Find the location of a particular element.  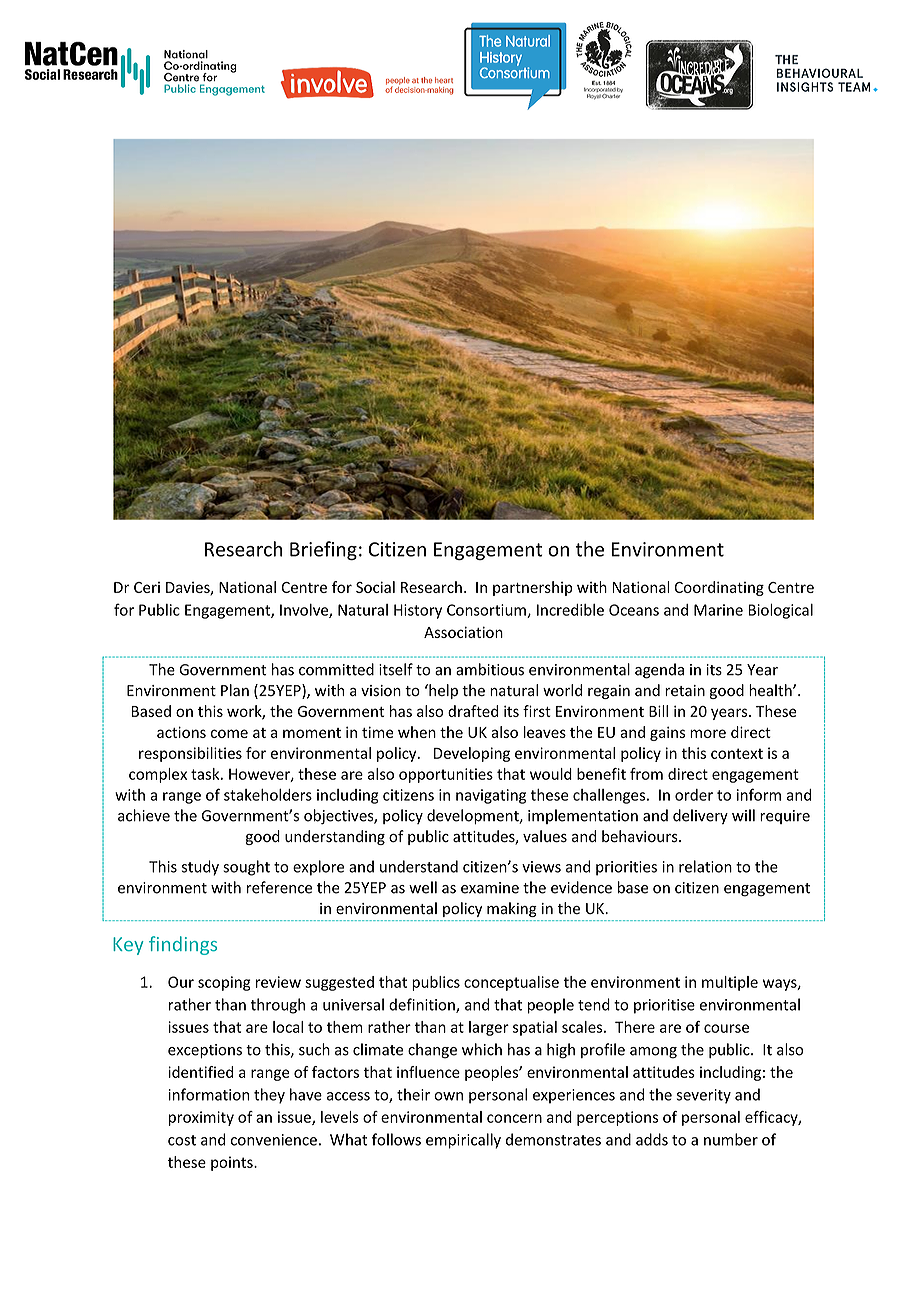

definition is located at coordinates (423, 1005).
